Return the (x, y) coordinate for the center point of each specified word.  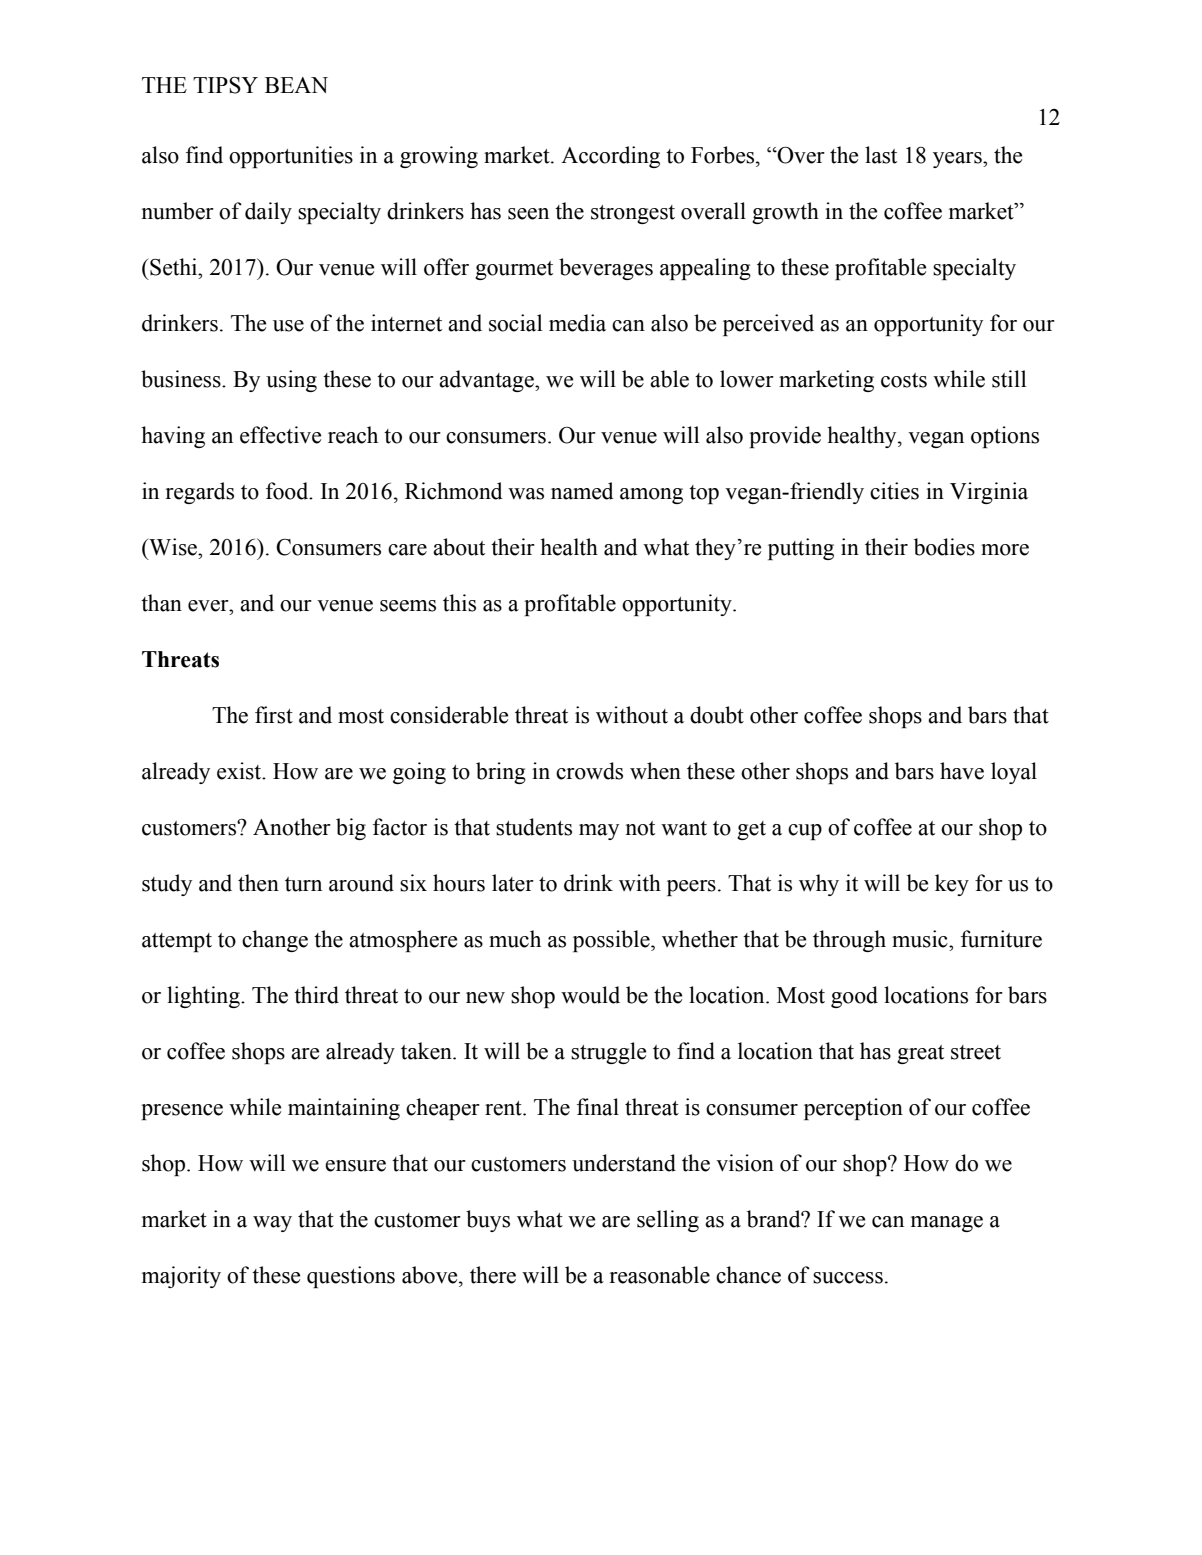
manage (947, 1224)
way (272, 1224)
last (881, 155)
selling (668, 1221)
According (610, 157)
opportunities (291, 157)
